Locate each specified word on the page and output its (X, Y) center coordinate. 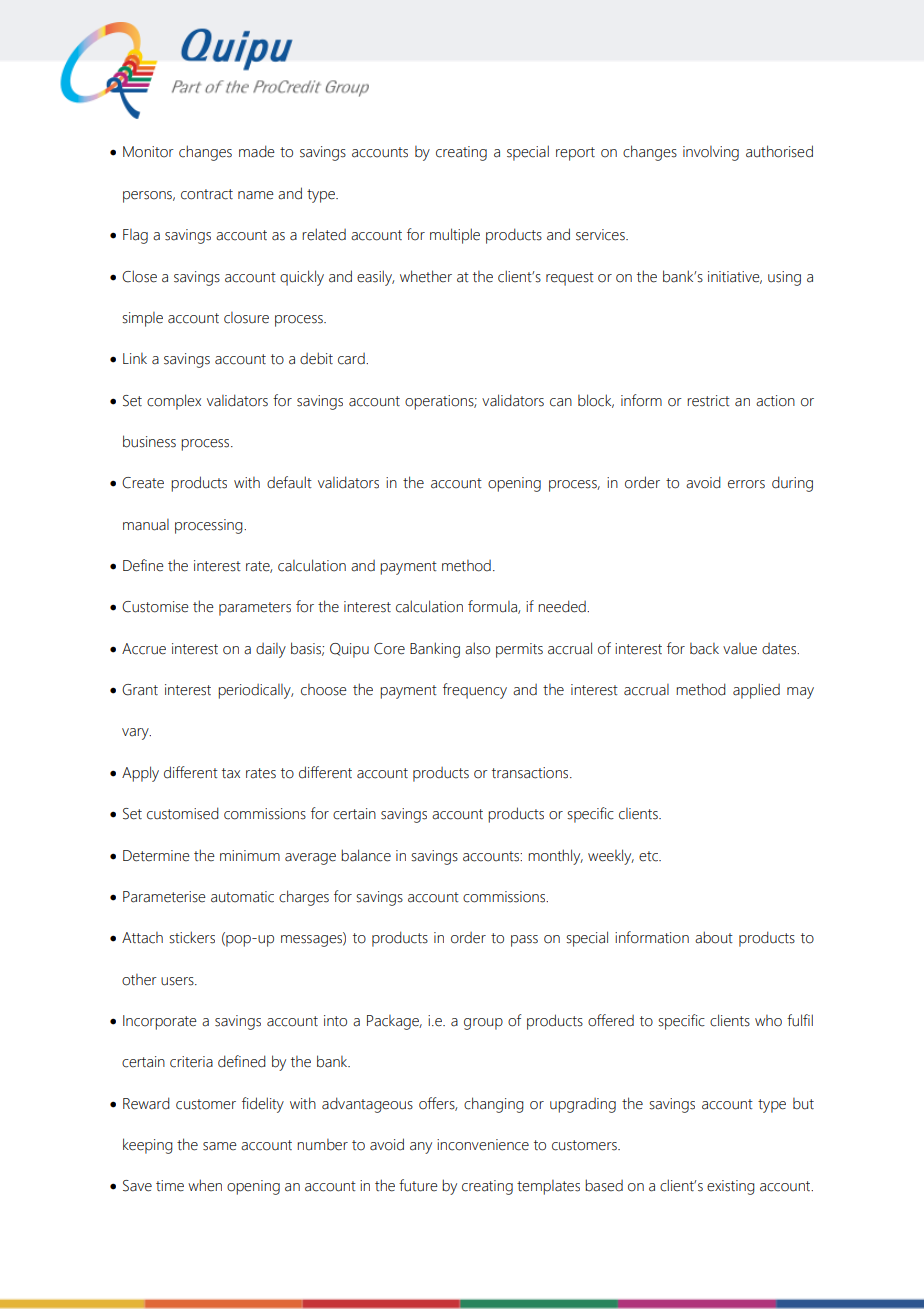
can (561, 402)
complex (174, 402)
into (335, 1021)
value (740, 649)
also (477, 648)
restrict (708, 401)
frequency (475, 691)
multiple (455, 236)
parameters (255, 609)
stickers (192, 937)
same (220, 1146)
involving (711, 153)
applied (756, 691)
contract (207, 194)
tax (231, 773)
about (714, 937)
